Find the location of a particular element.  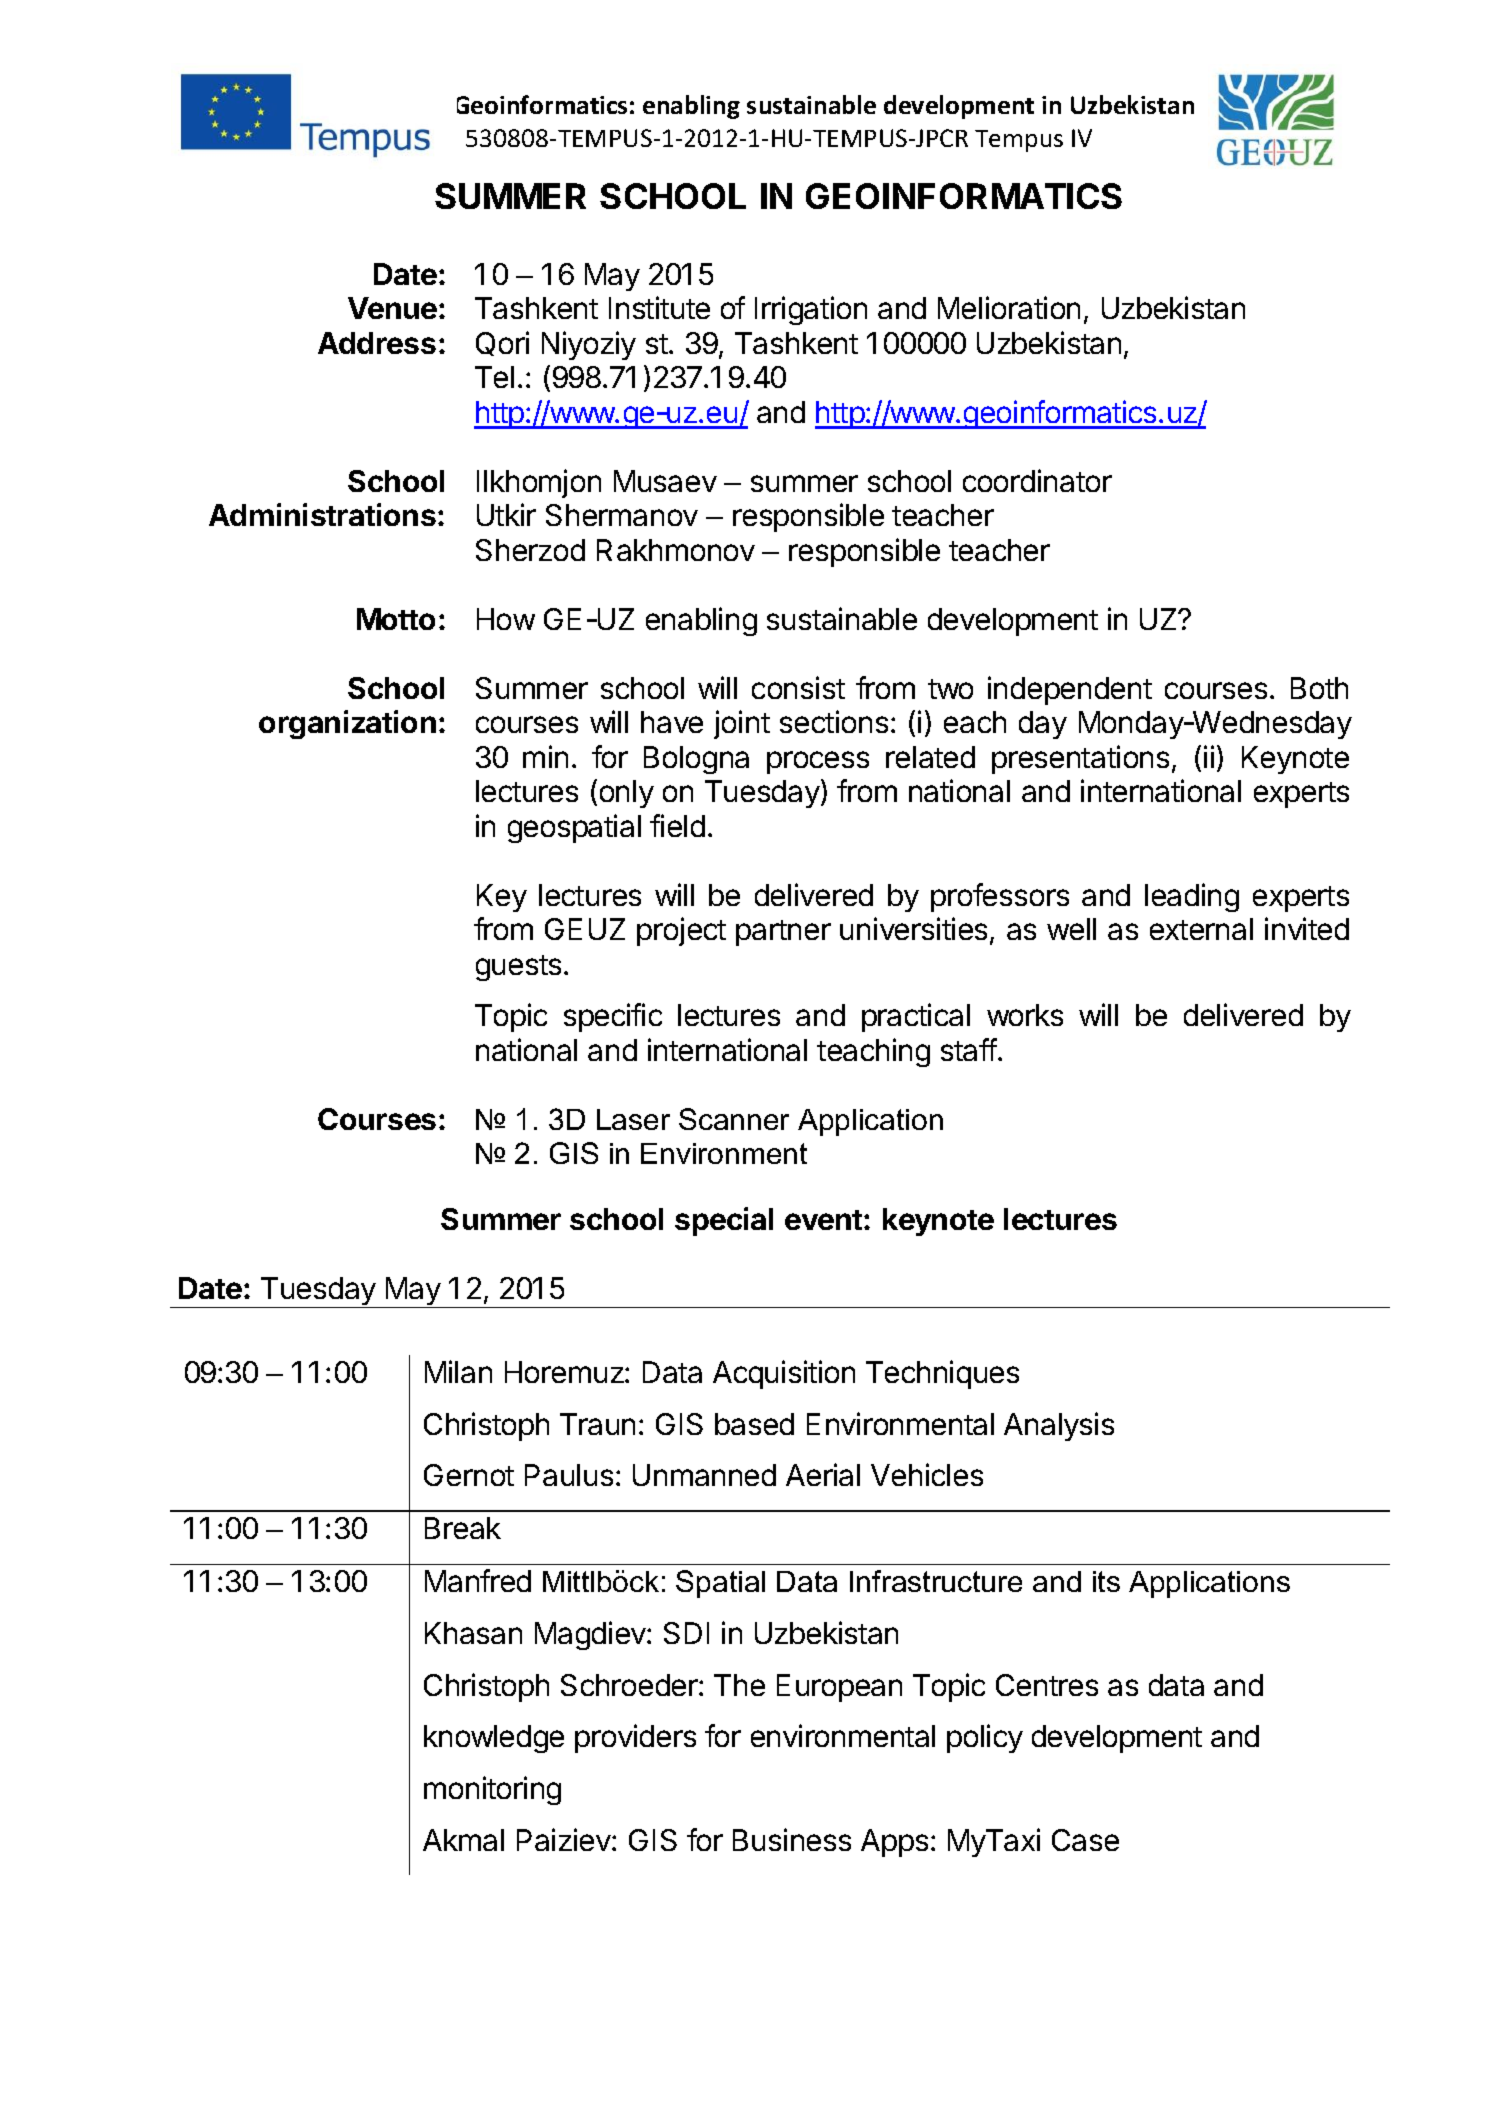

Irrigation is located at coordinates (811, 310).
